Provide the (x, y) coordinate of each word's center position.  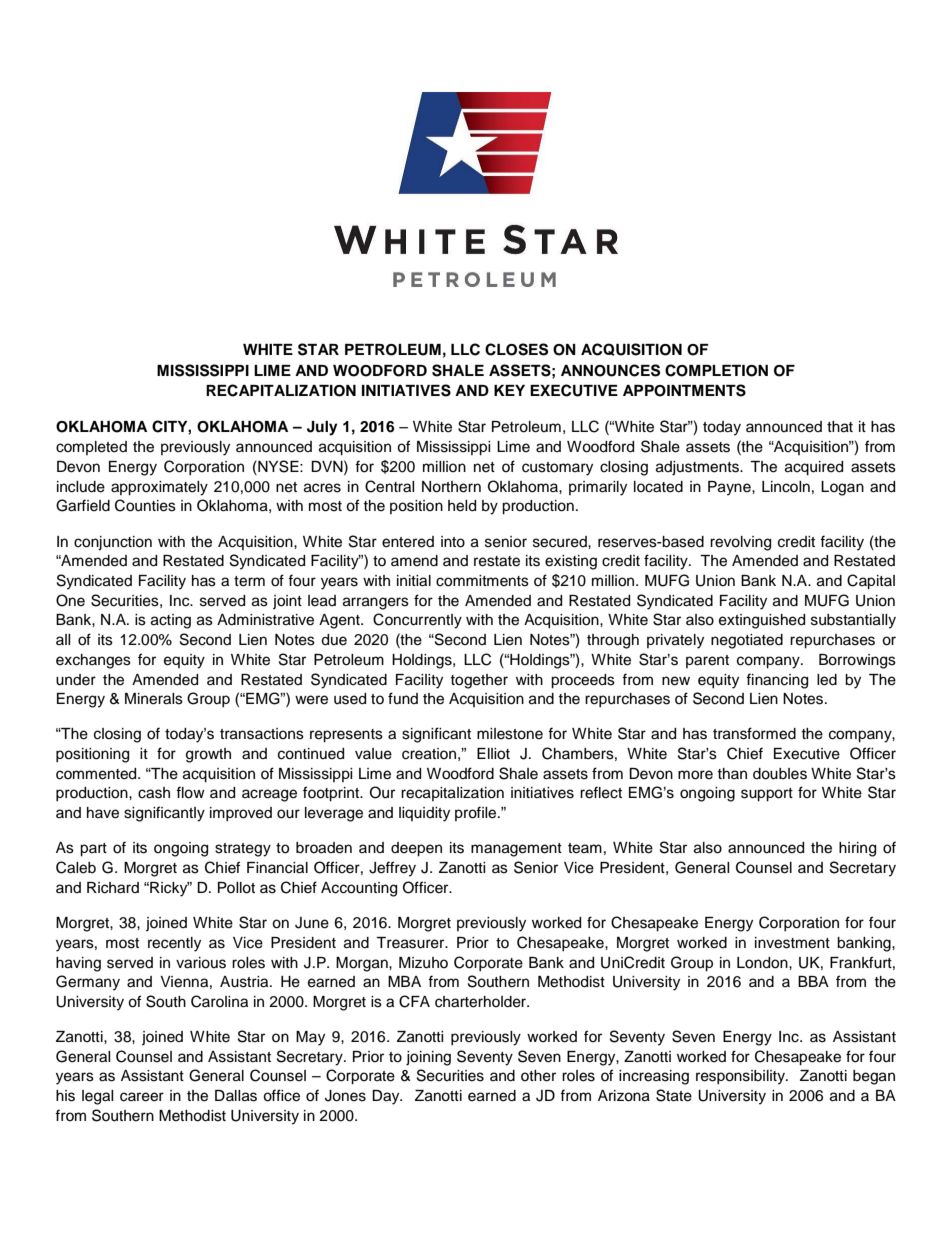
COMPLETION (716, 370)
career (142, 1097)
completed (91, 448)
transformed (754, 733)
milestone (510, 734)
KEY (509, 390)
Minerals (154, 699)
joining (428, 1058)
